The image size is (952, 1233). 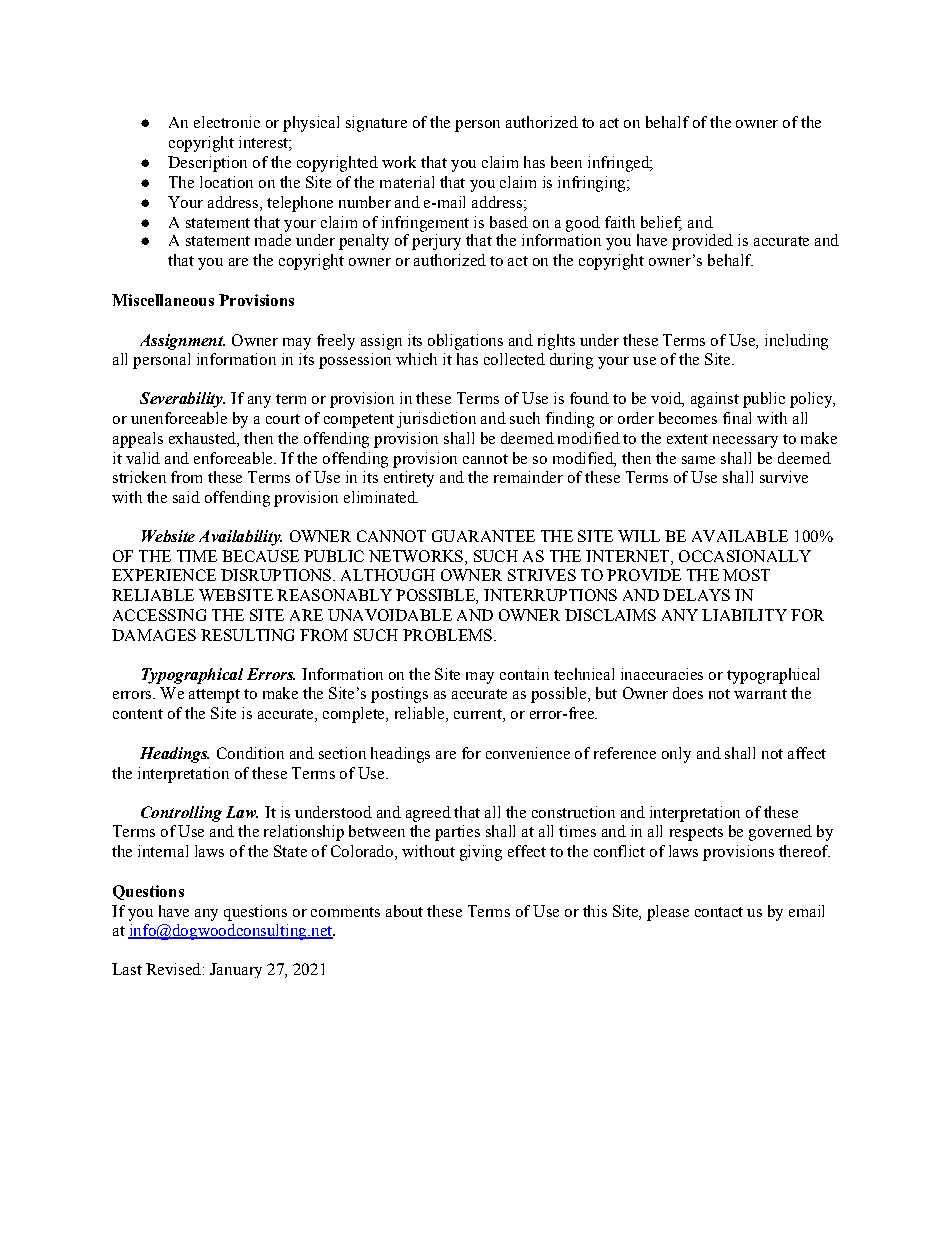 I want to click on final, so click(x=737, y=418).
